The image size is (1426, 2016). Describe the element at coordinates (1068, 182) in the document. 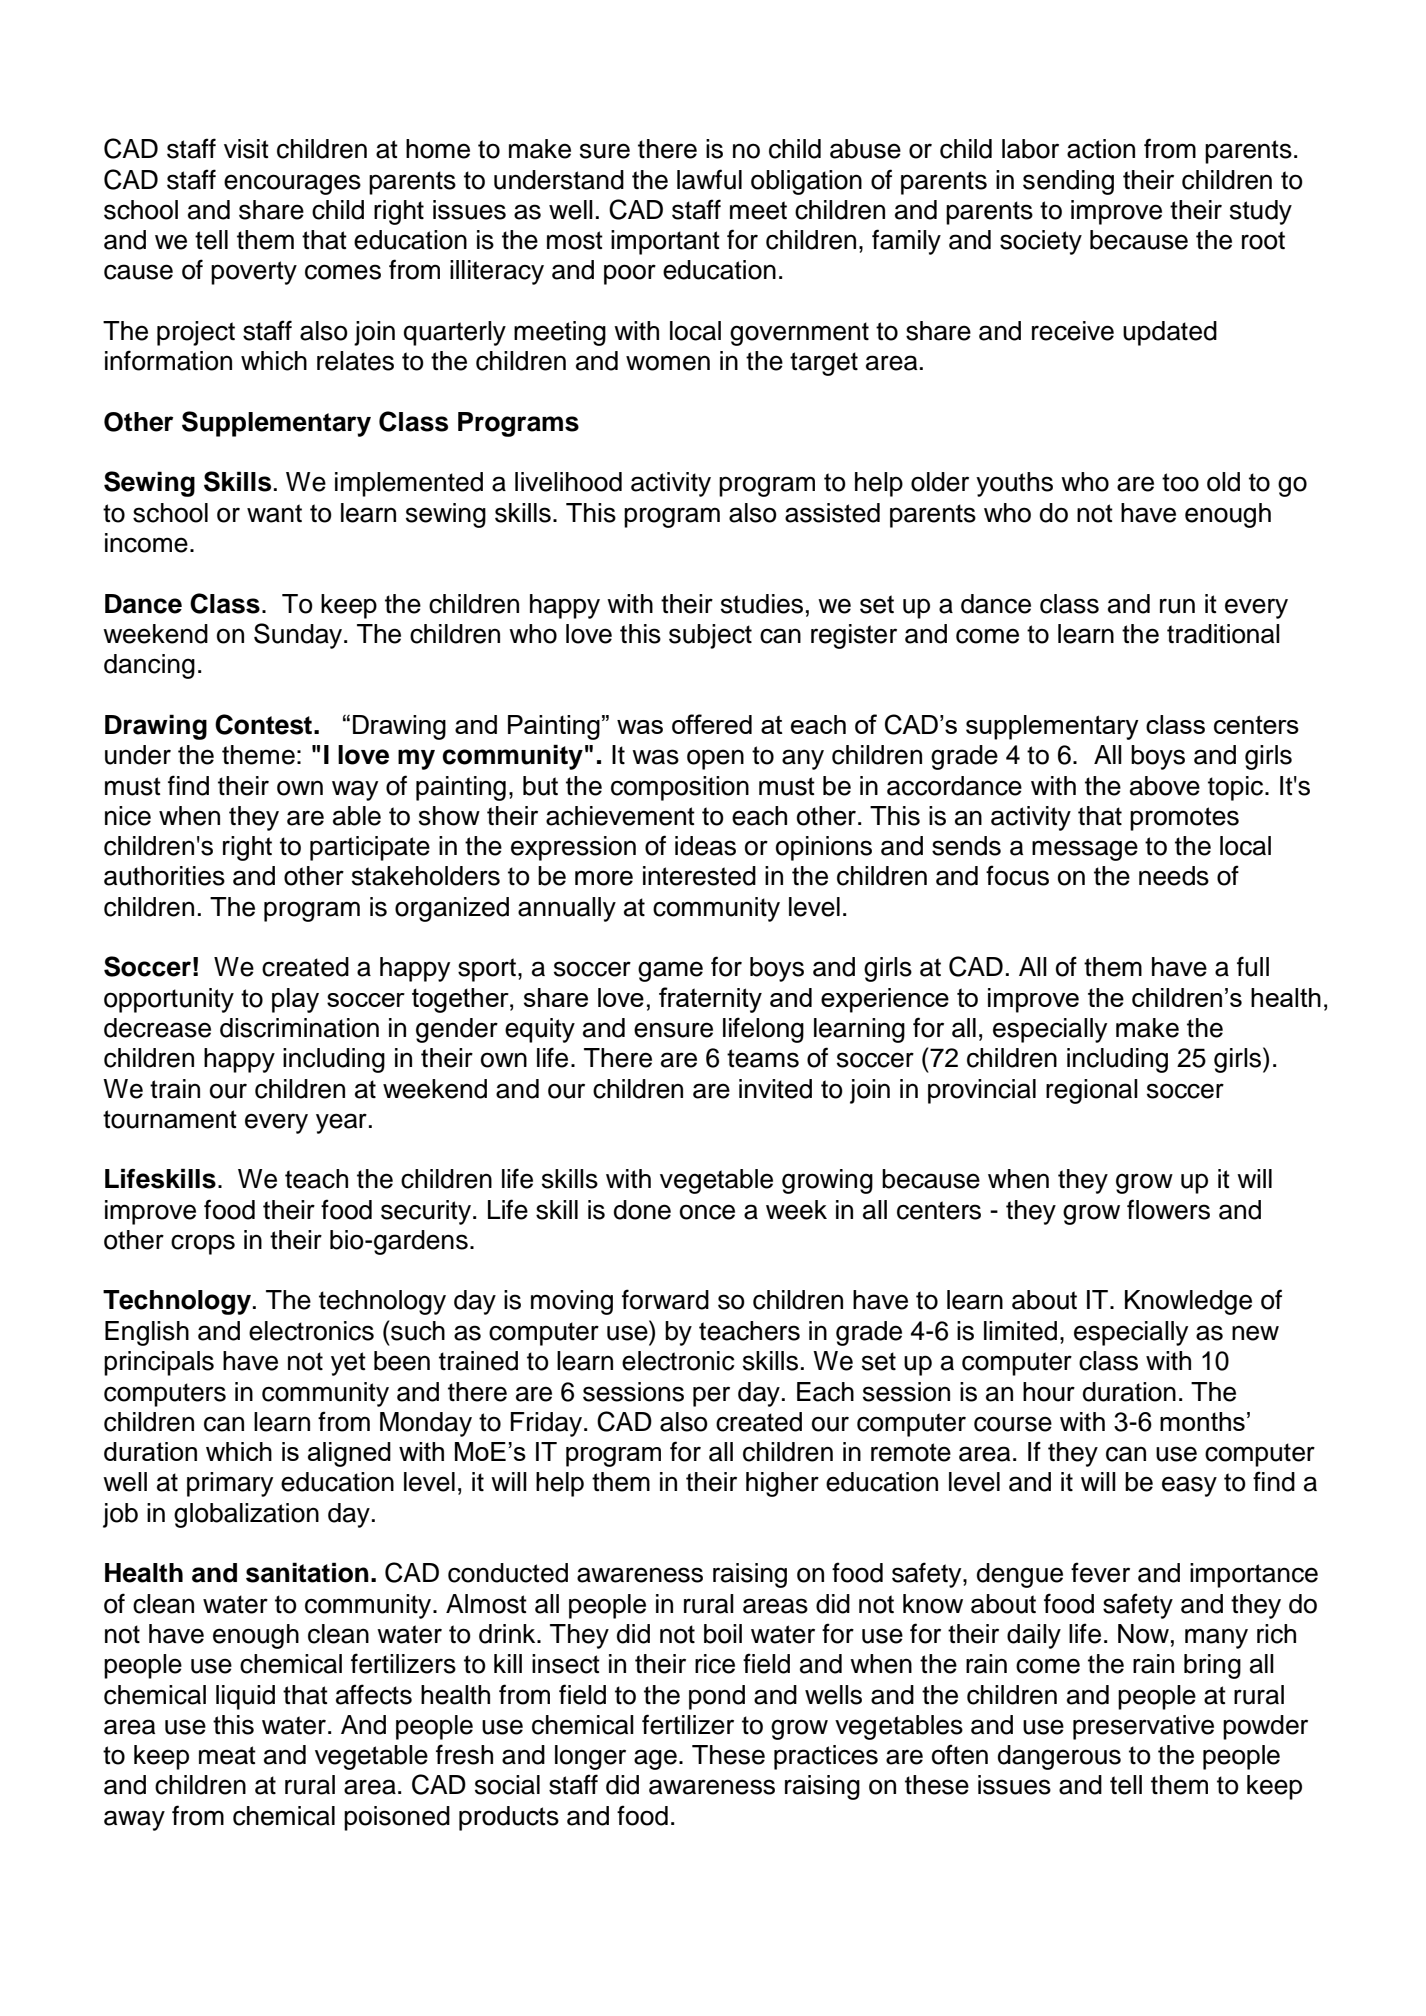

I see `sending` at that location.
